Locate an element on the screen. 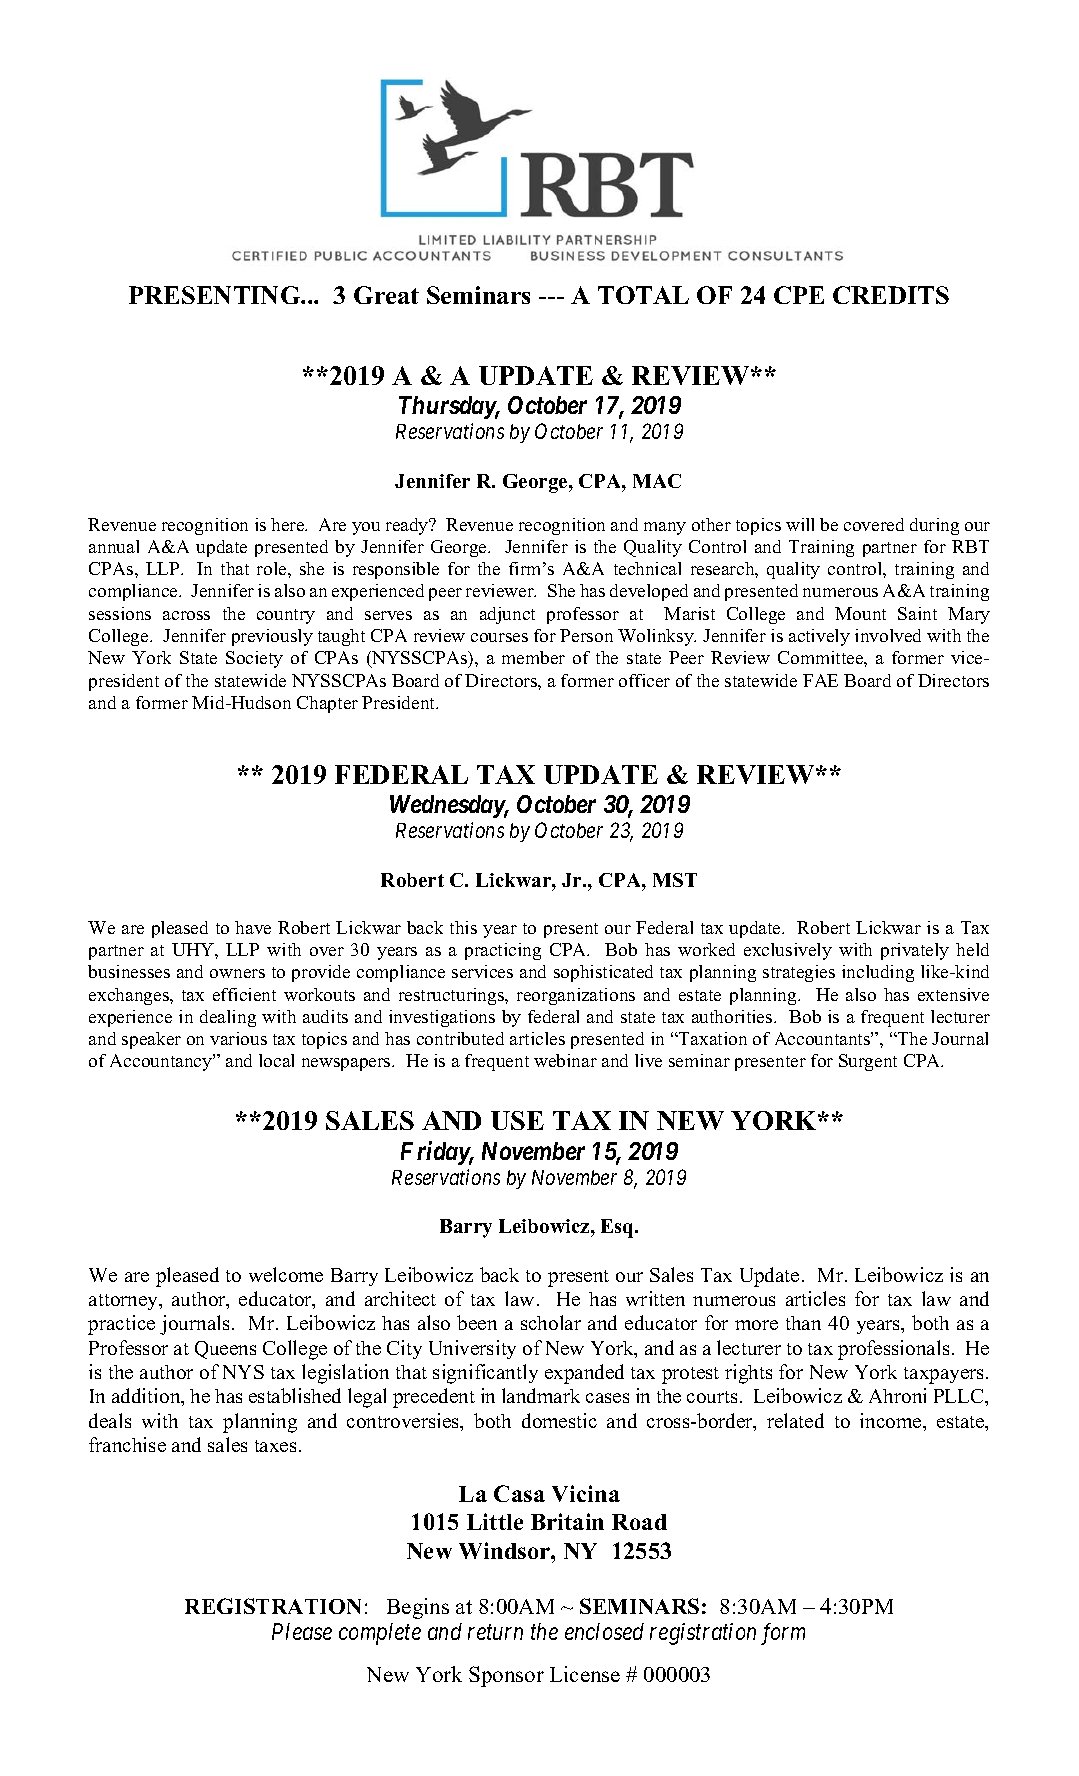 This screenshot has height=1776, width=1079. Esq is located at coordinates (619, 1228).
